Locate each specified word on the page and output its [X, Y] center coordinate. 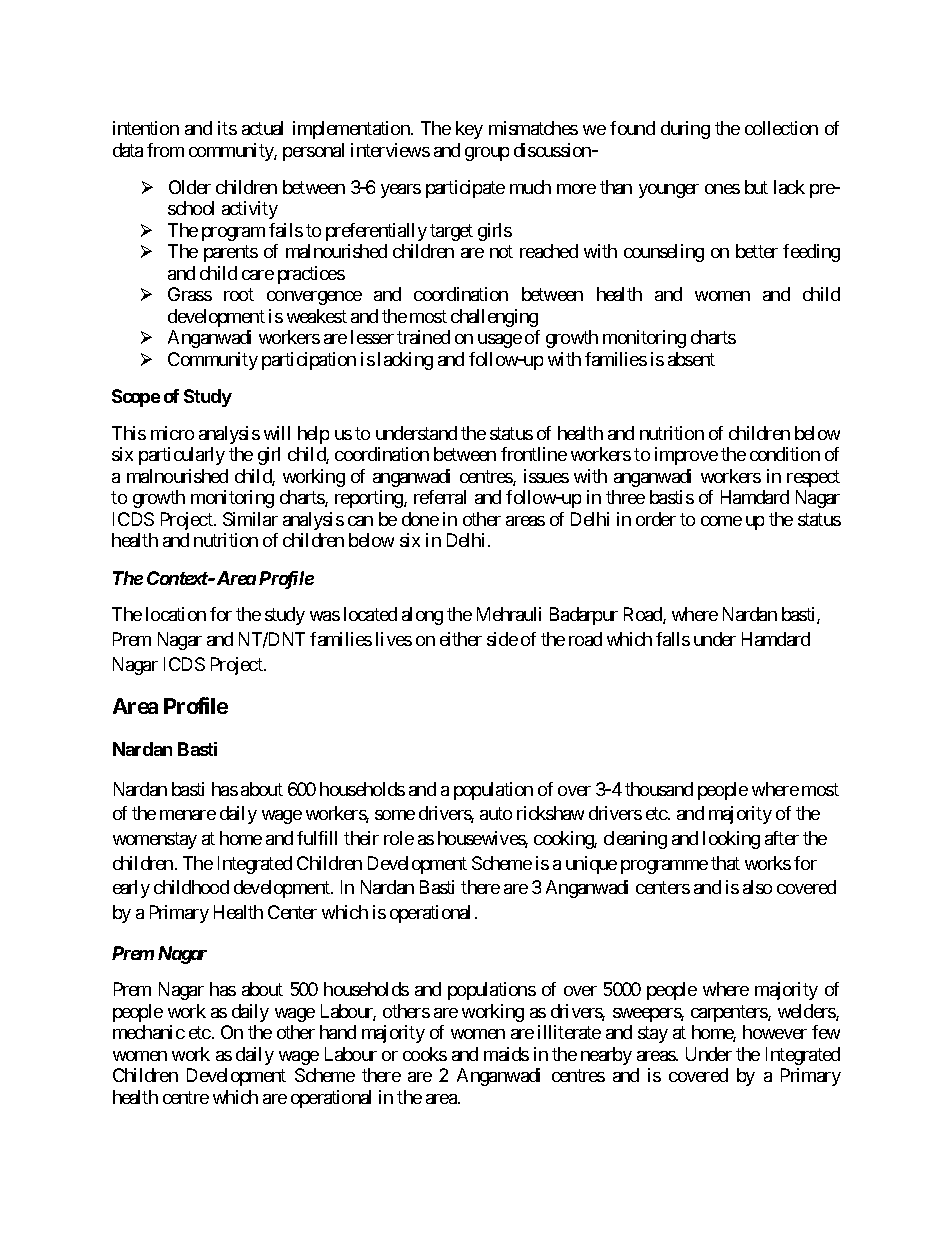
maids [506, 1054]
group [487, 154]
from [165, 150]
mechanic [149, 1032]
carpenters [730, 1013]
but [756, 187]
